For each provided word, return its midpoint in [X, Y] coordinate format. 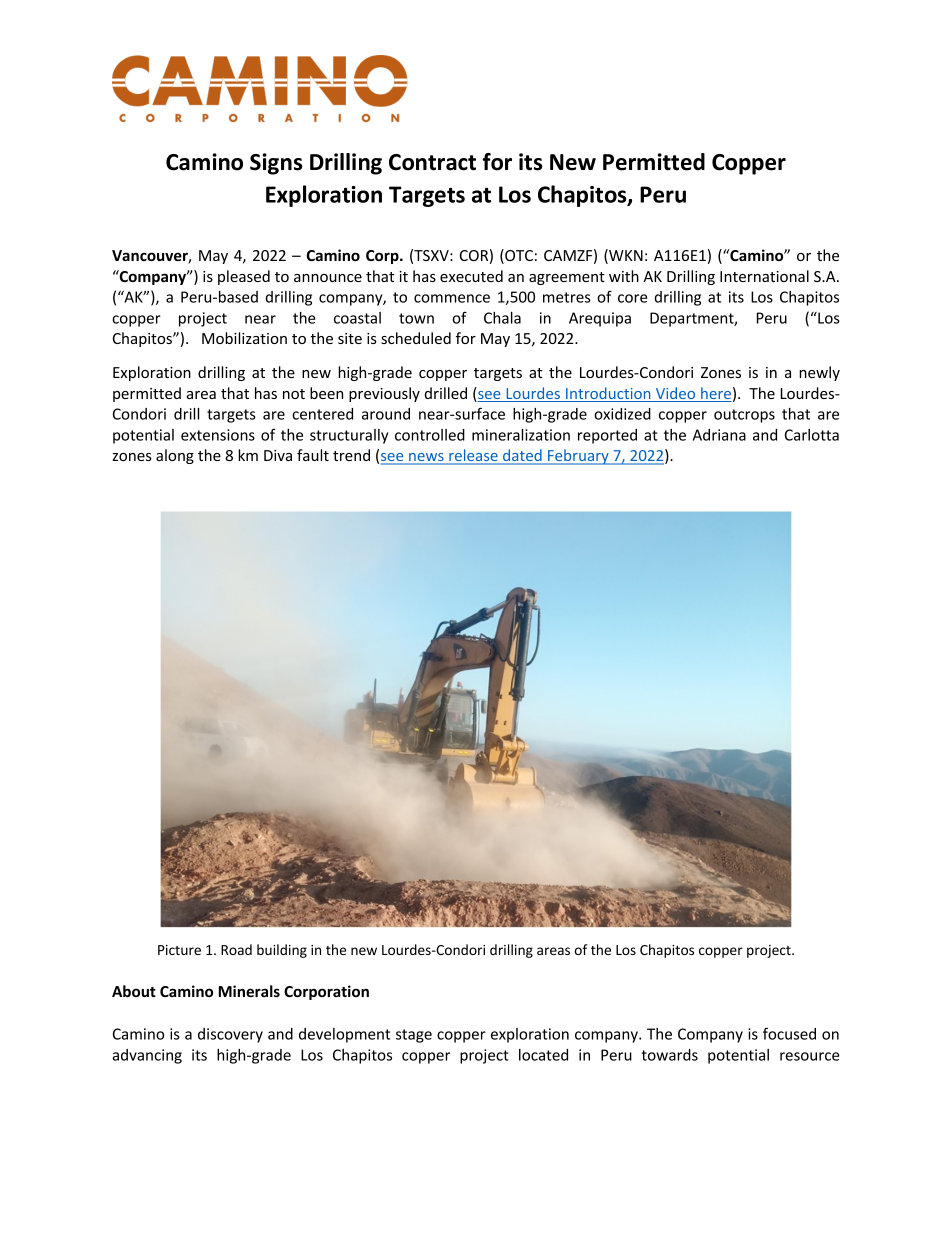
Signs [276, 164]
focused [789, 1033]
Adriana [719, 435]
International [764, 276]
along [175, 456]
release [473, 456]
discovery [230, 1035]
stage [414, 1036]
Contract [432, 162]
